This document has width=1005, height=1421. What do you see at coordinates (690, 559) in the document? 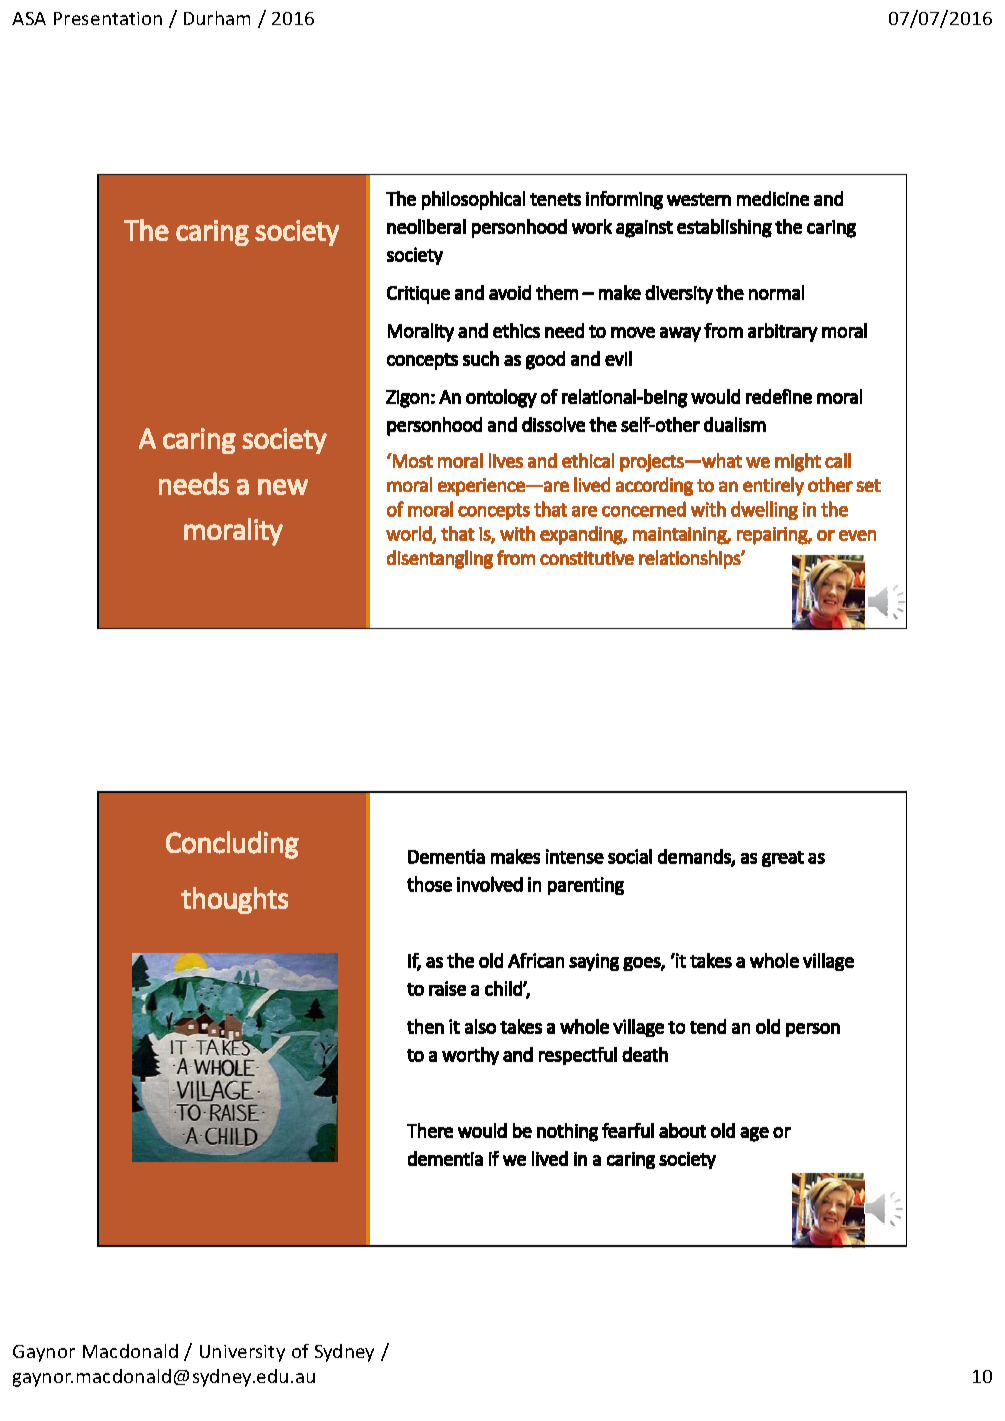
I see `relationships` at bounding box center [690, 559].
